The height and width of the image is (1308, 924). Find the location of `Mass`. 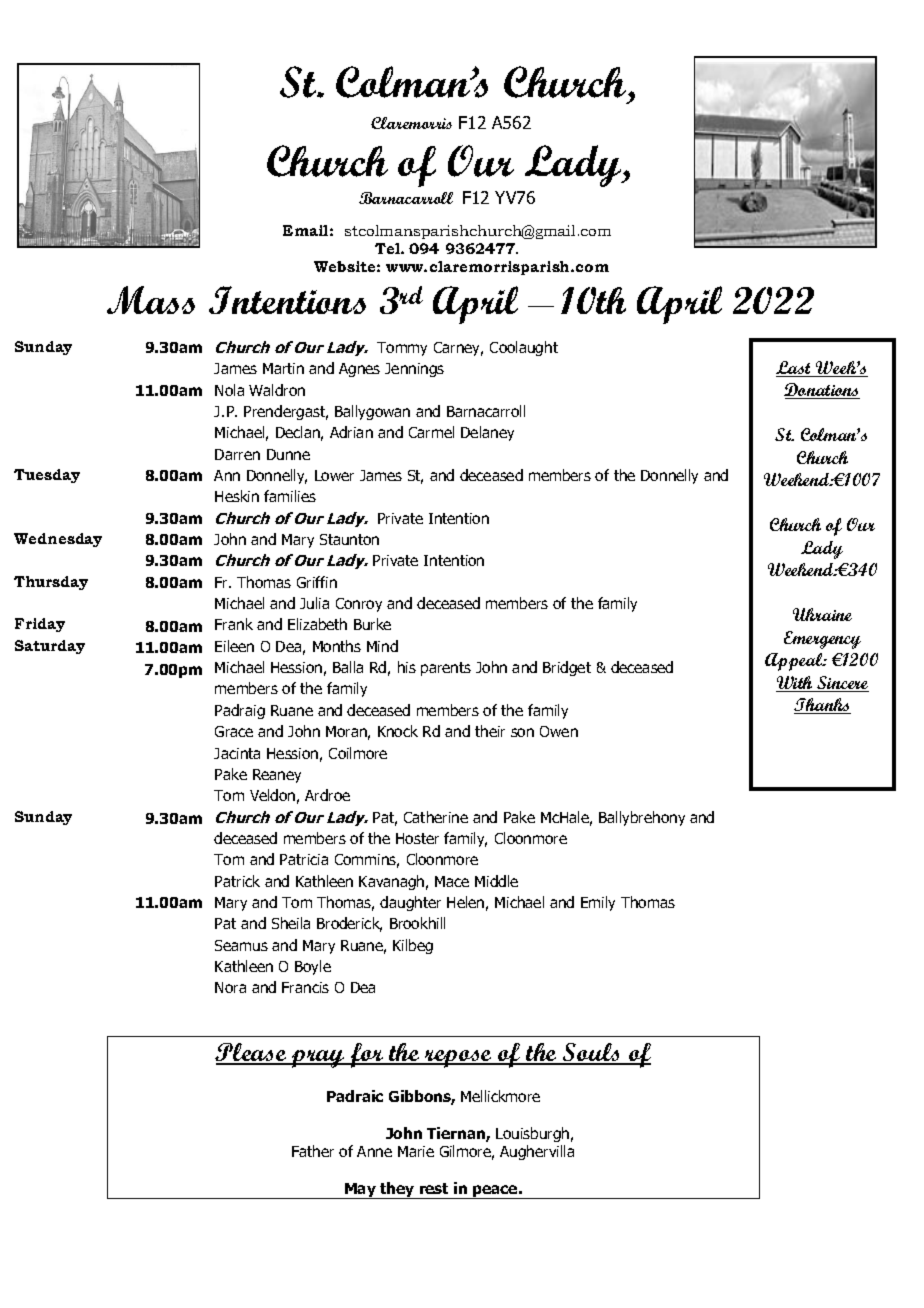

Mass is located at coordinates (151, 300).
